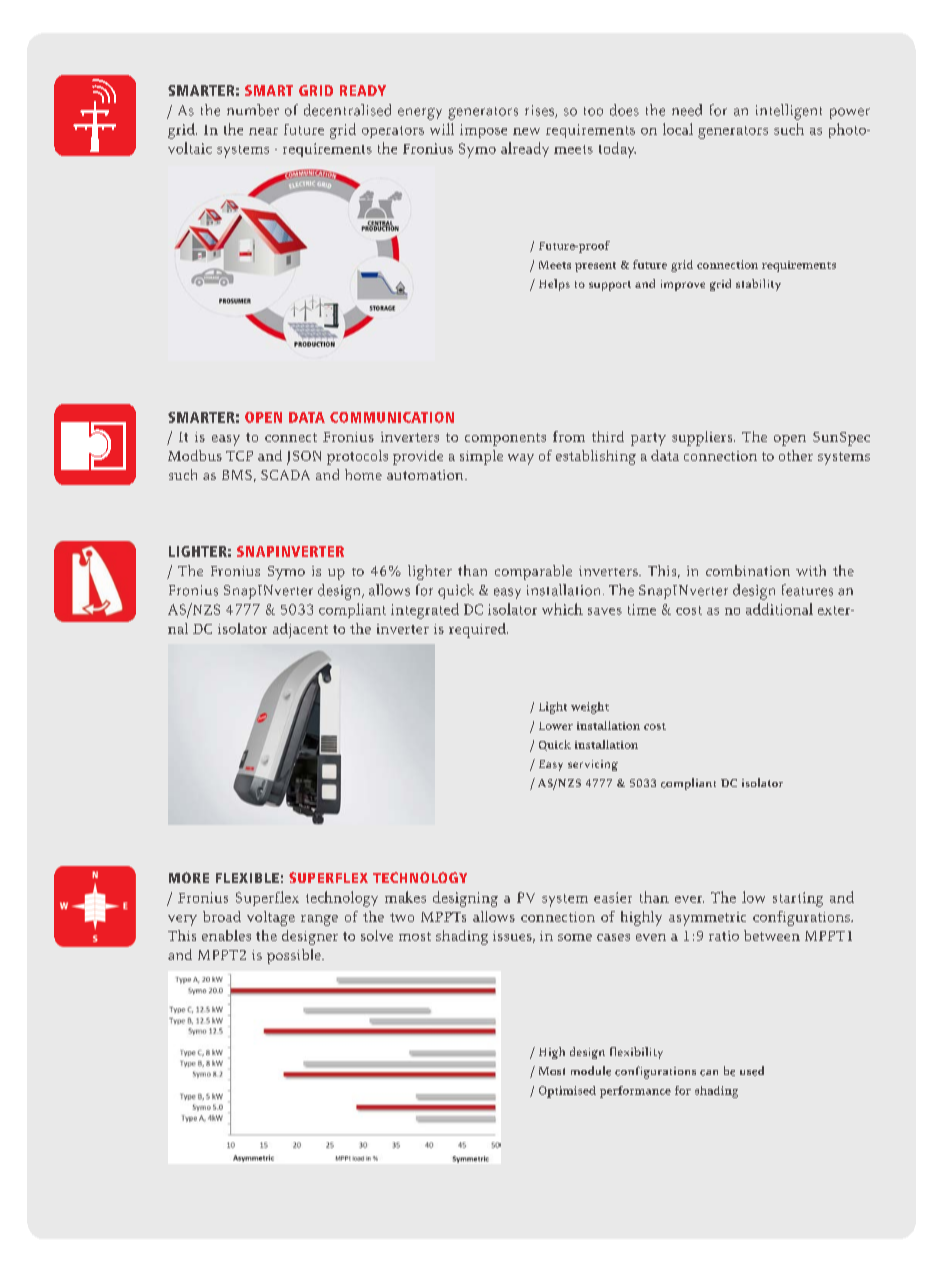  Describe the element at coordinates (533, 572) in the screenshot. I see `comparable` at that location.
